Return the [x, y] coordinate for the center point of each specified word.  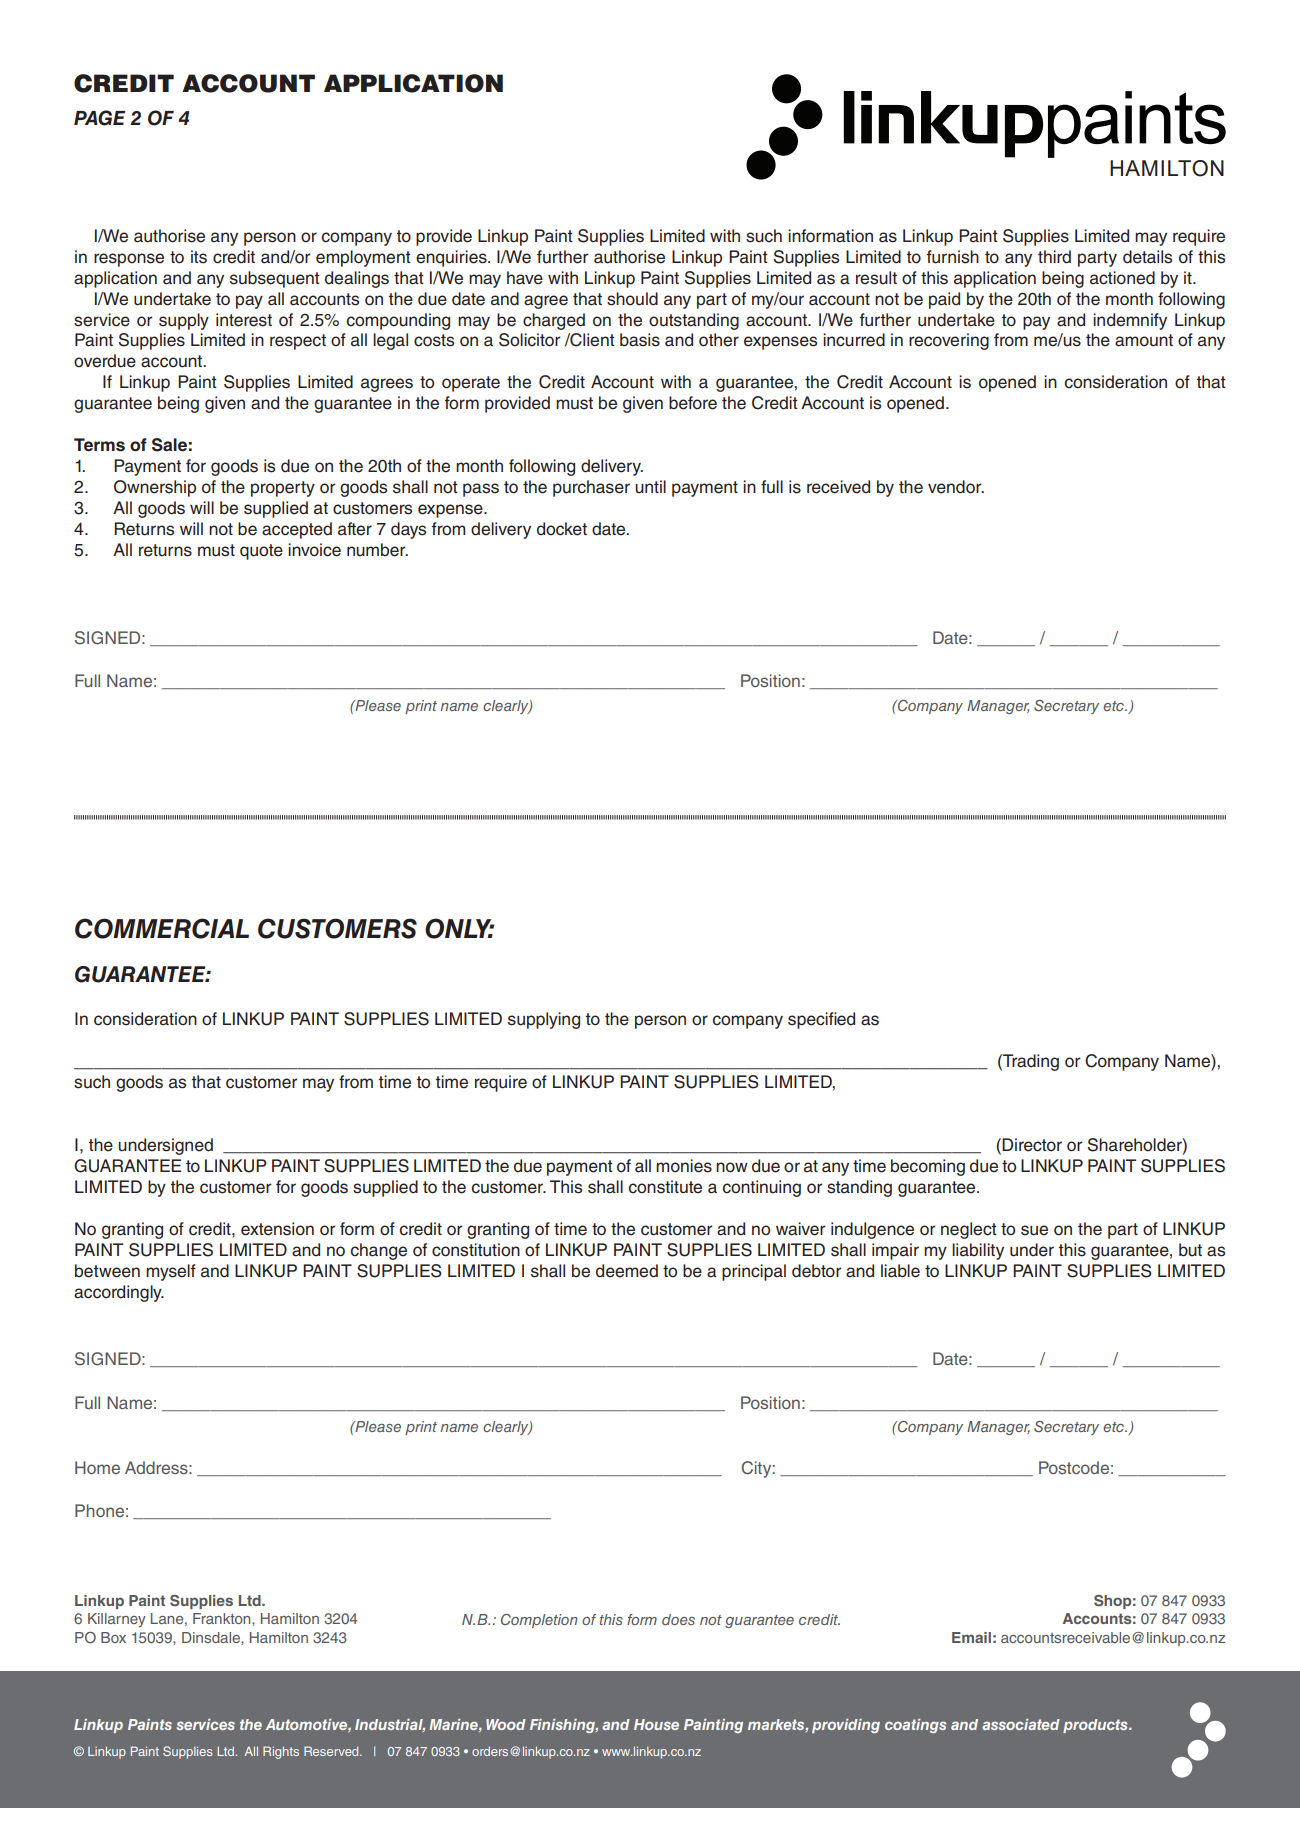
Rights [281, 1752]
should [632, 299]
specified [821, 1020]
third [1054, 257]
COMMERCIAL [162, 928]
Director [1032, 1145]
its [199, 257]
